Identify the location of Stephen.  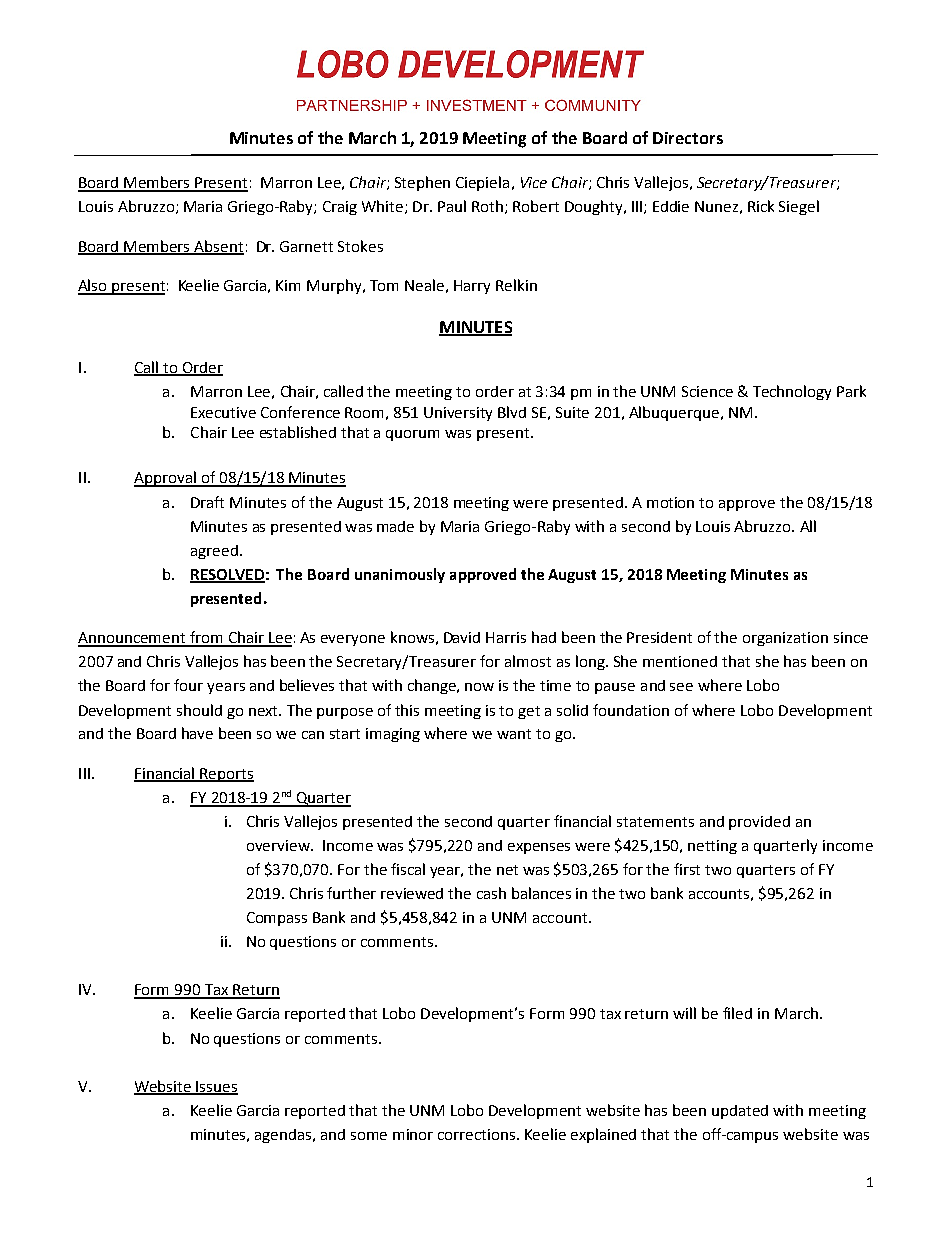
(422, 183).
